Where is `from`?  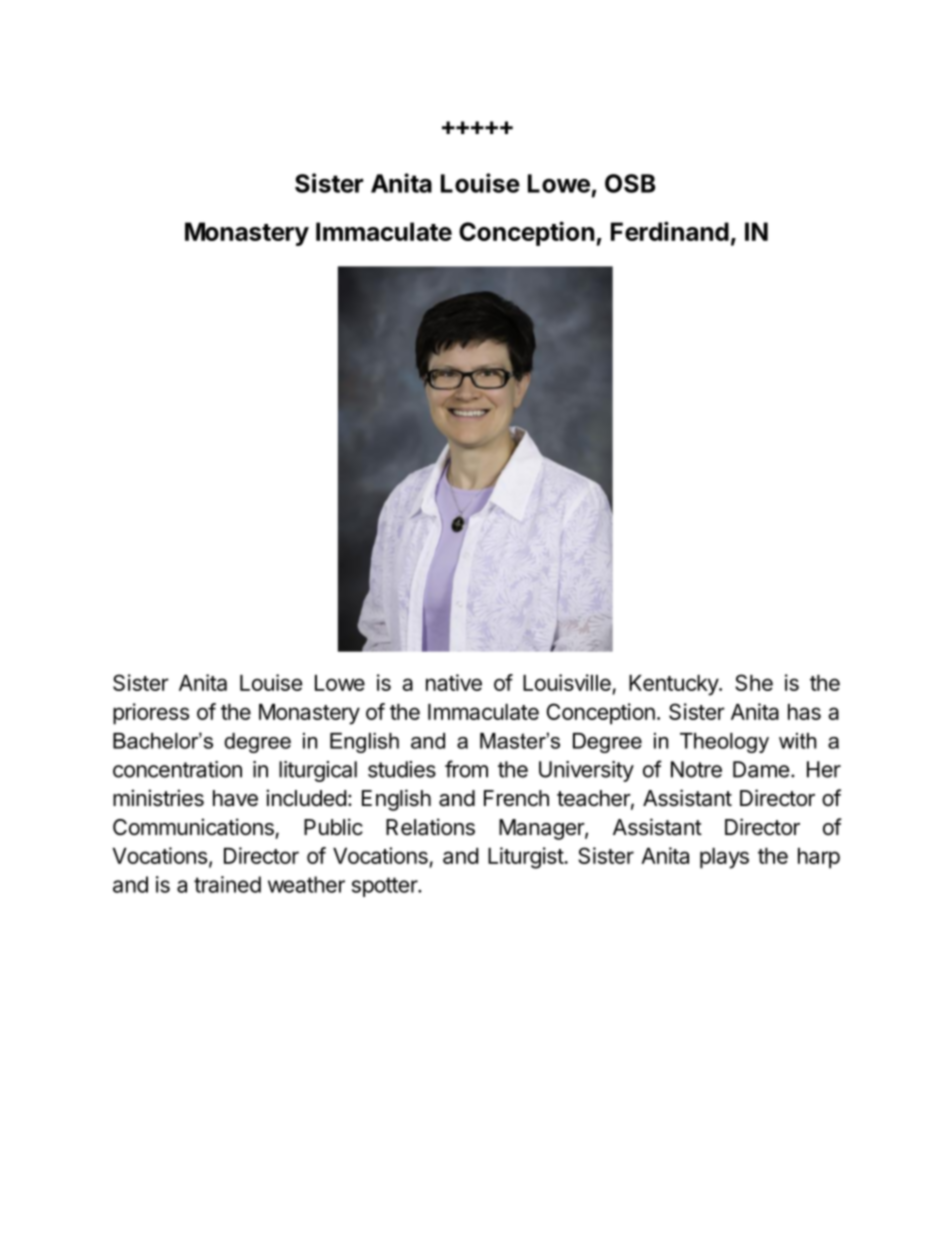 from is located at coordinates (466, 769).
